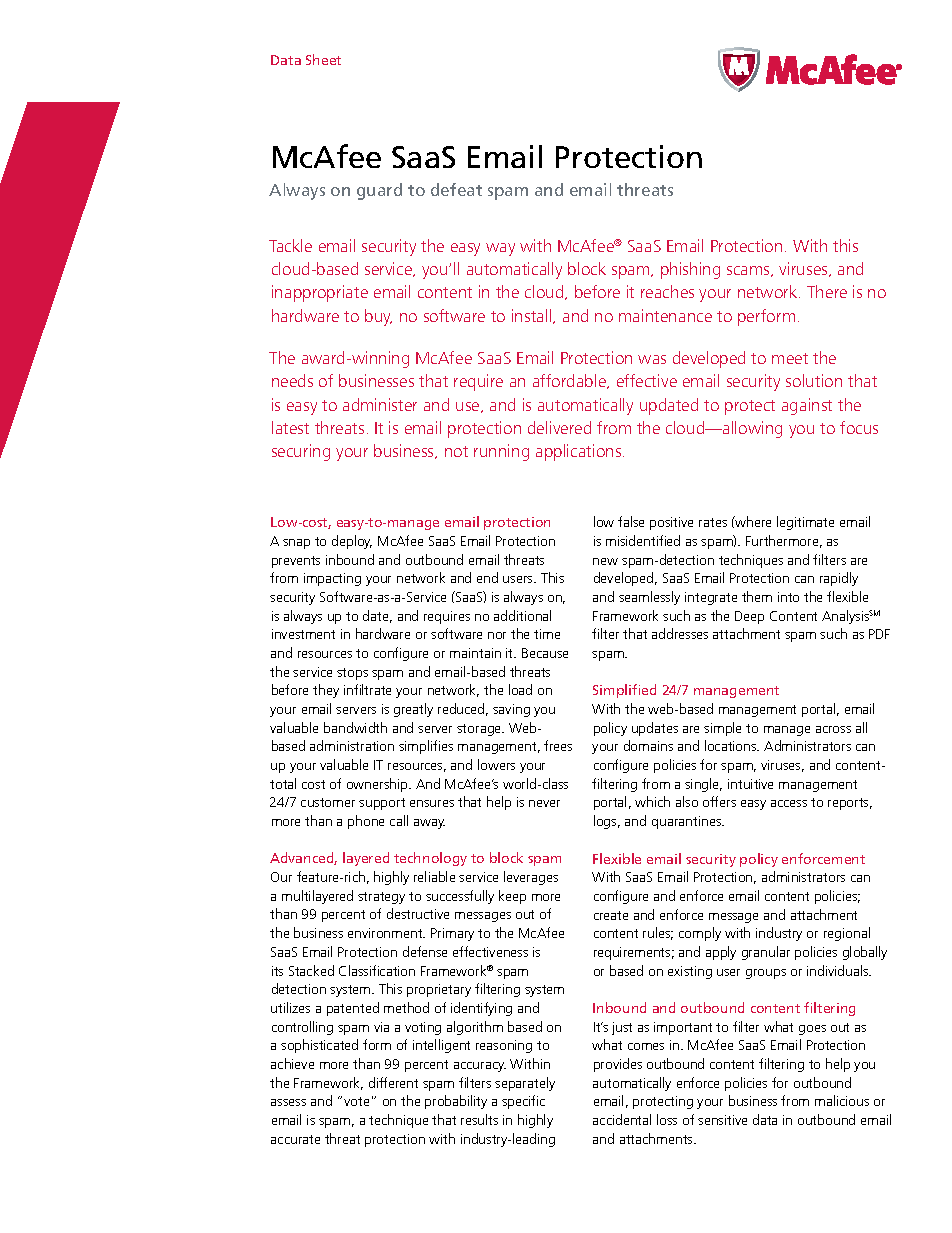 The width and height of the page is (952, 1233). What do you see at coordinates (789, 803) in the page?
I see `access` at bounding box center [789, 803].
